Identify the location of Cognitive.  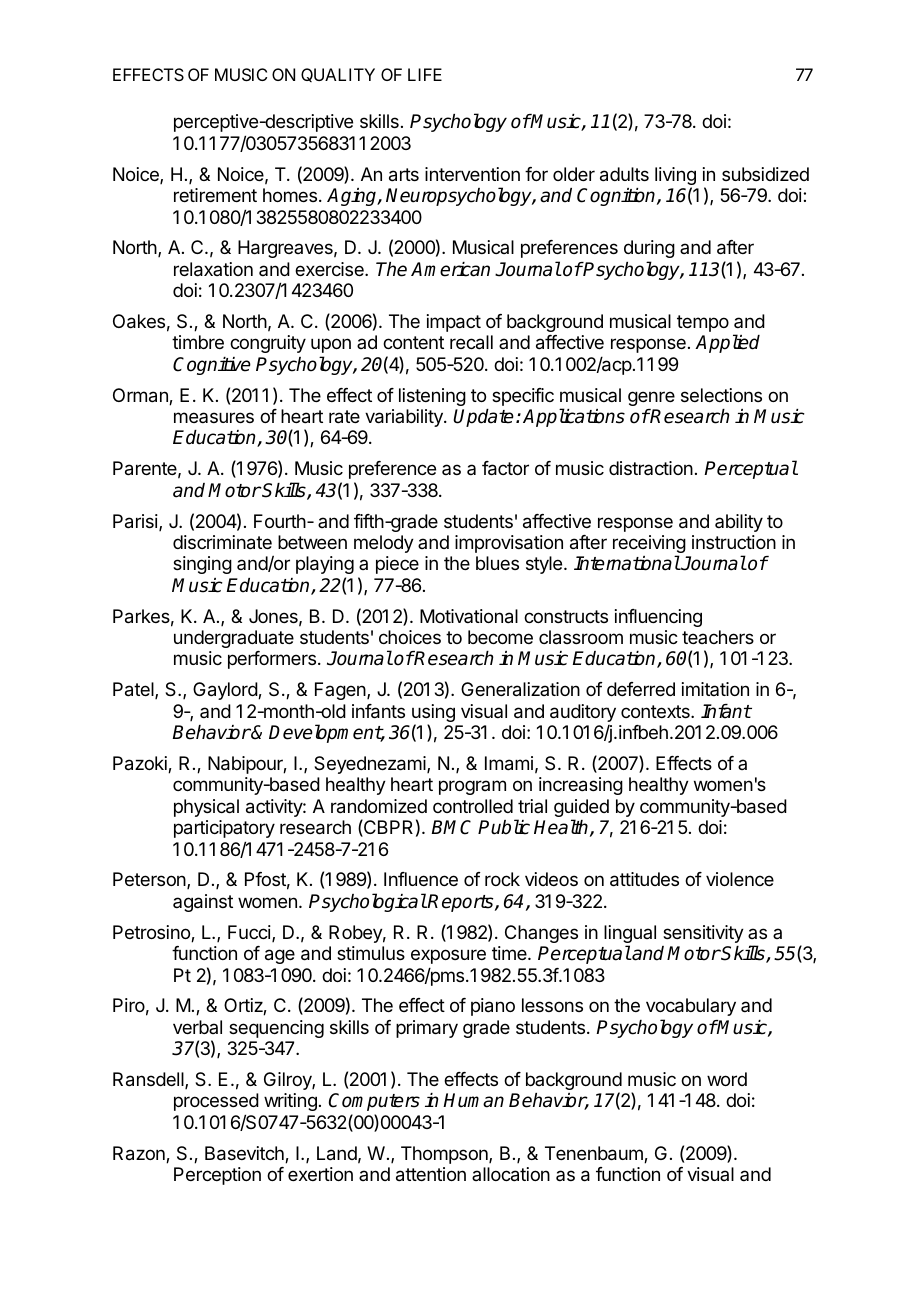
(212, 366).
